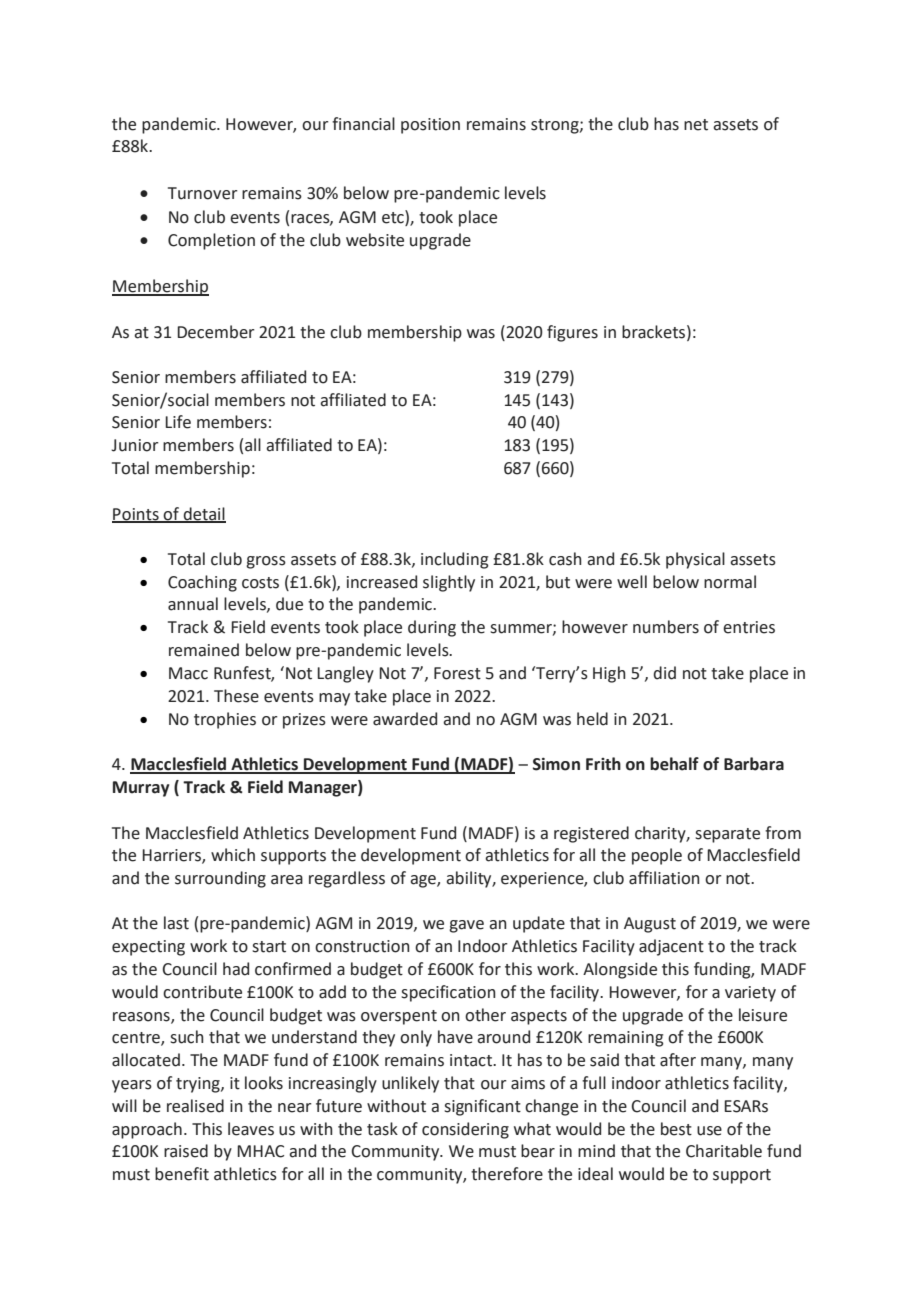 Image resolution: width=924 pixels, height=1308 pixels. Describe the element at coordinates (666, 627) in the screenshot. I see `numbers` at that location.
